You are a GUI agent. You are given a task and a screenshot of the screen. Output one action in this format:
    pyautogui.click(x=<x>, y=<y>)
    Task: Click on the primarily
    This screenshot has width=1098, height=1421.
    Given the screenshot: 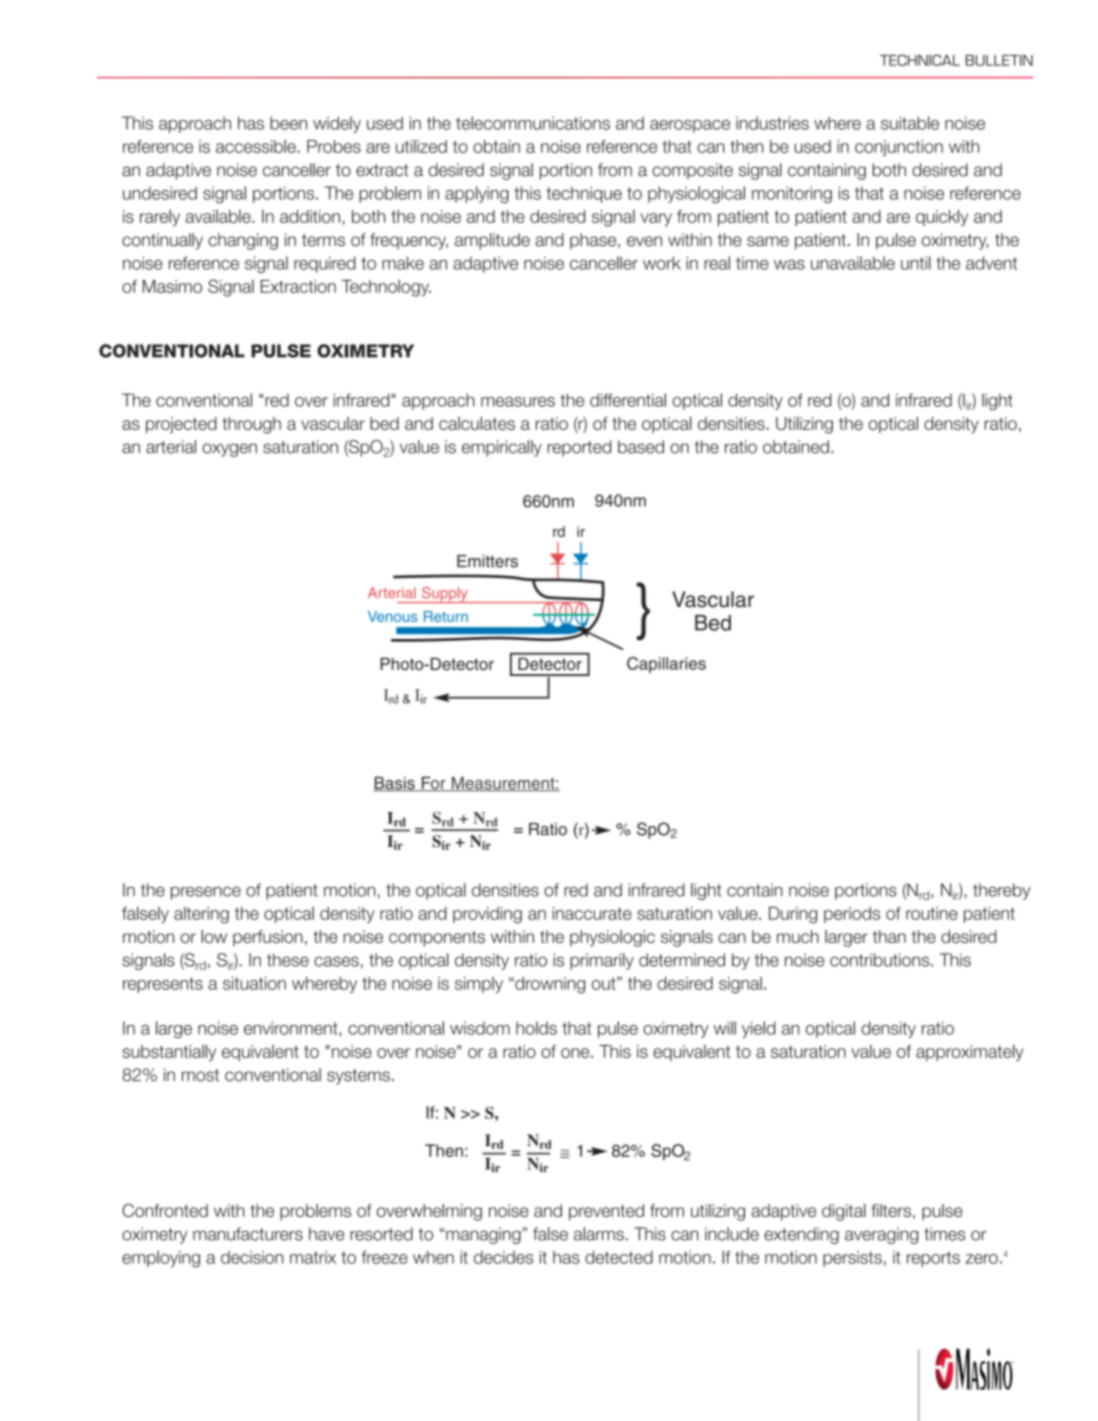 What is the action you would take?
    pyautogui.click(x=602, y=961)
